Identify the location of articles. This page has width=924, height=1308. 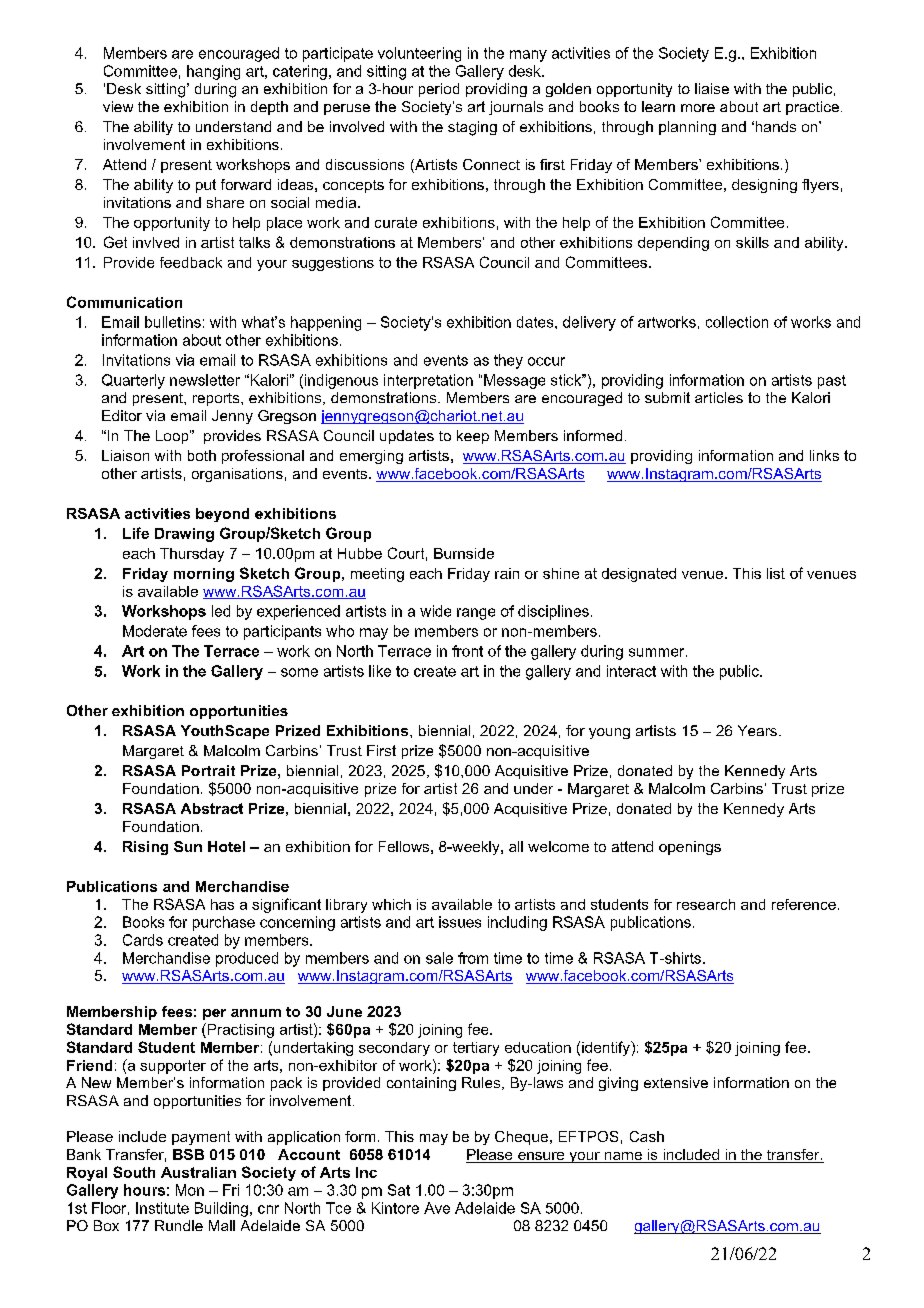
(719, 397).
